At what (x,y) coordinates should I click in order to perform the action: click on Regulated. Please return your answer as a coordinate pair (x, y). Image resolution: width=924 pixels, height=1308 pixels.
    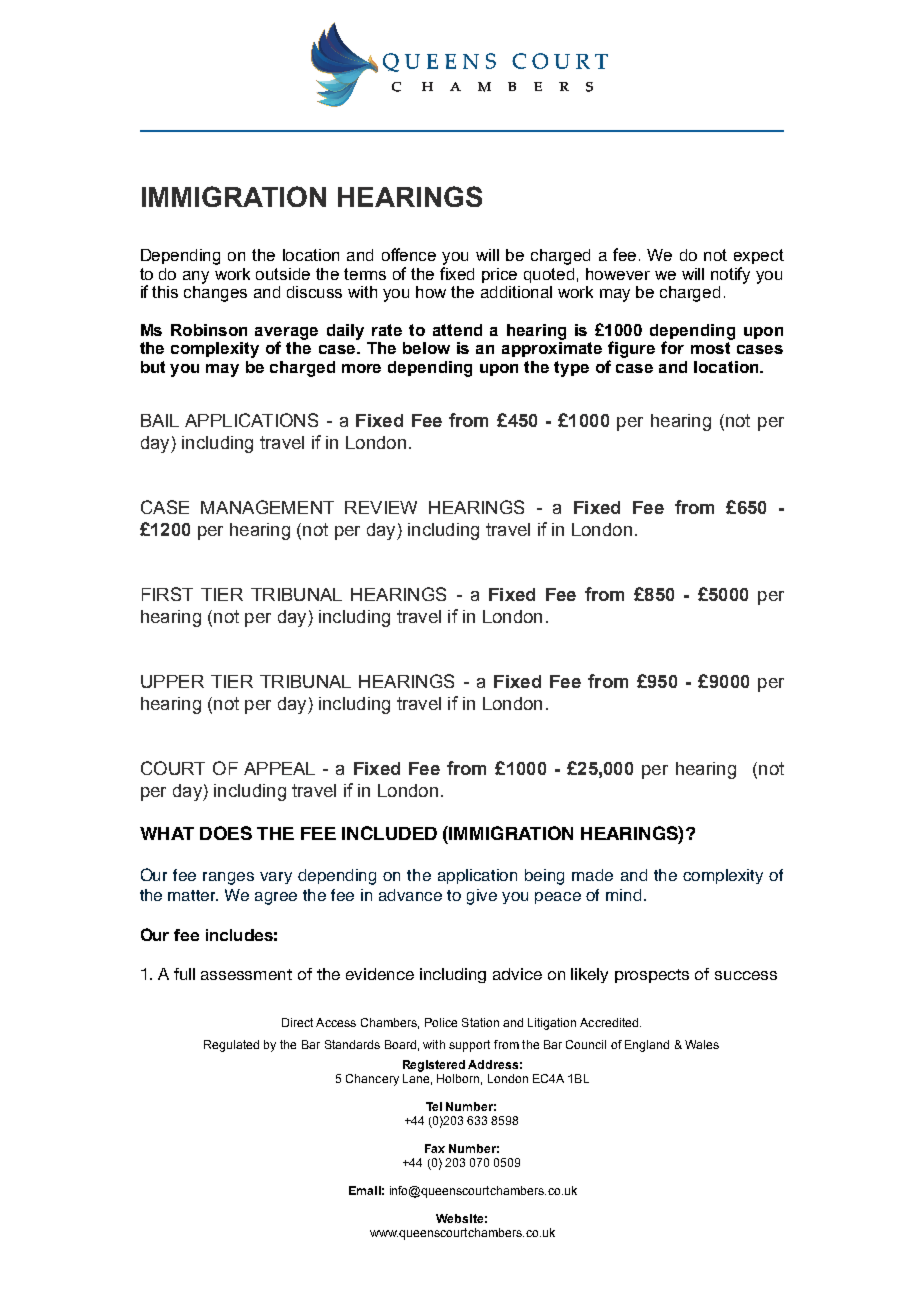
    Looking at the image, I should click on (231, 1046).
